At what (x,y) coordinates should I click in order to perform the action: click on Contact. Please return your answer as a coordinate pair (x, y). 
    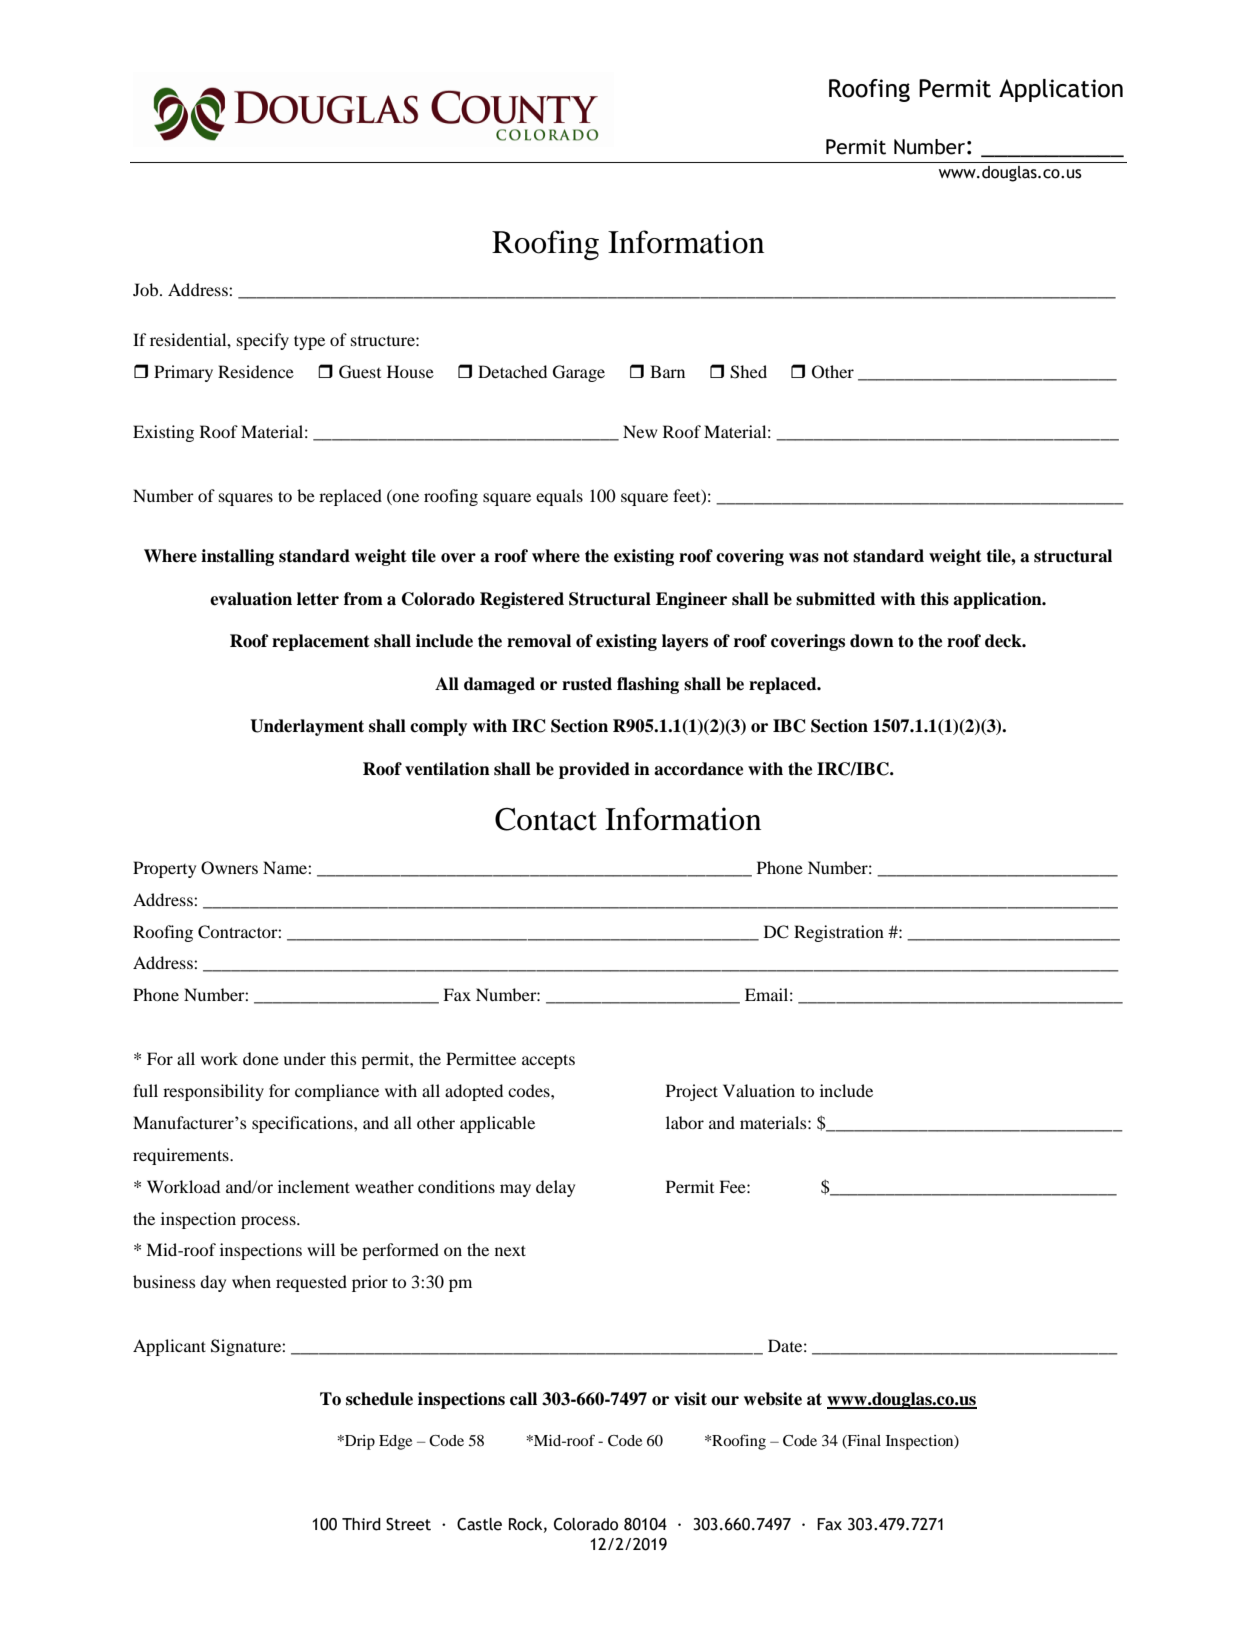
    Looking at the image, I should click on (546, 819).
